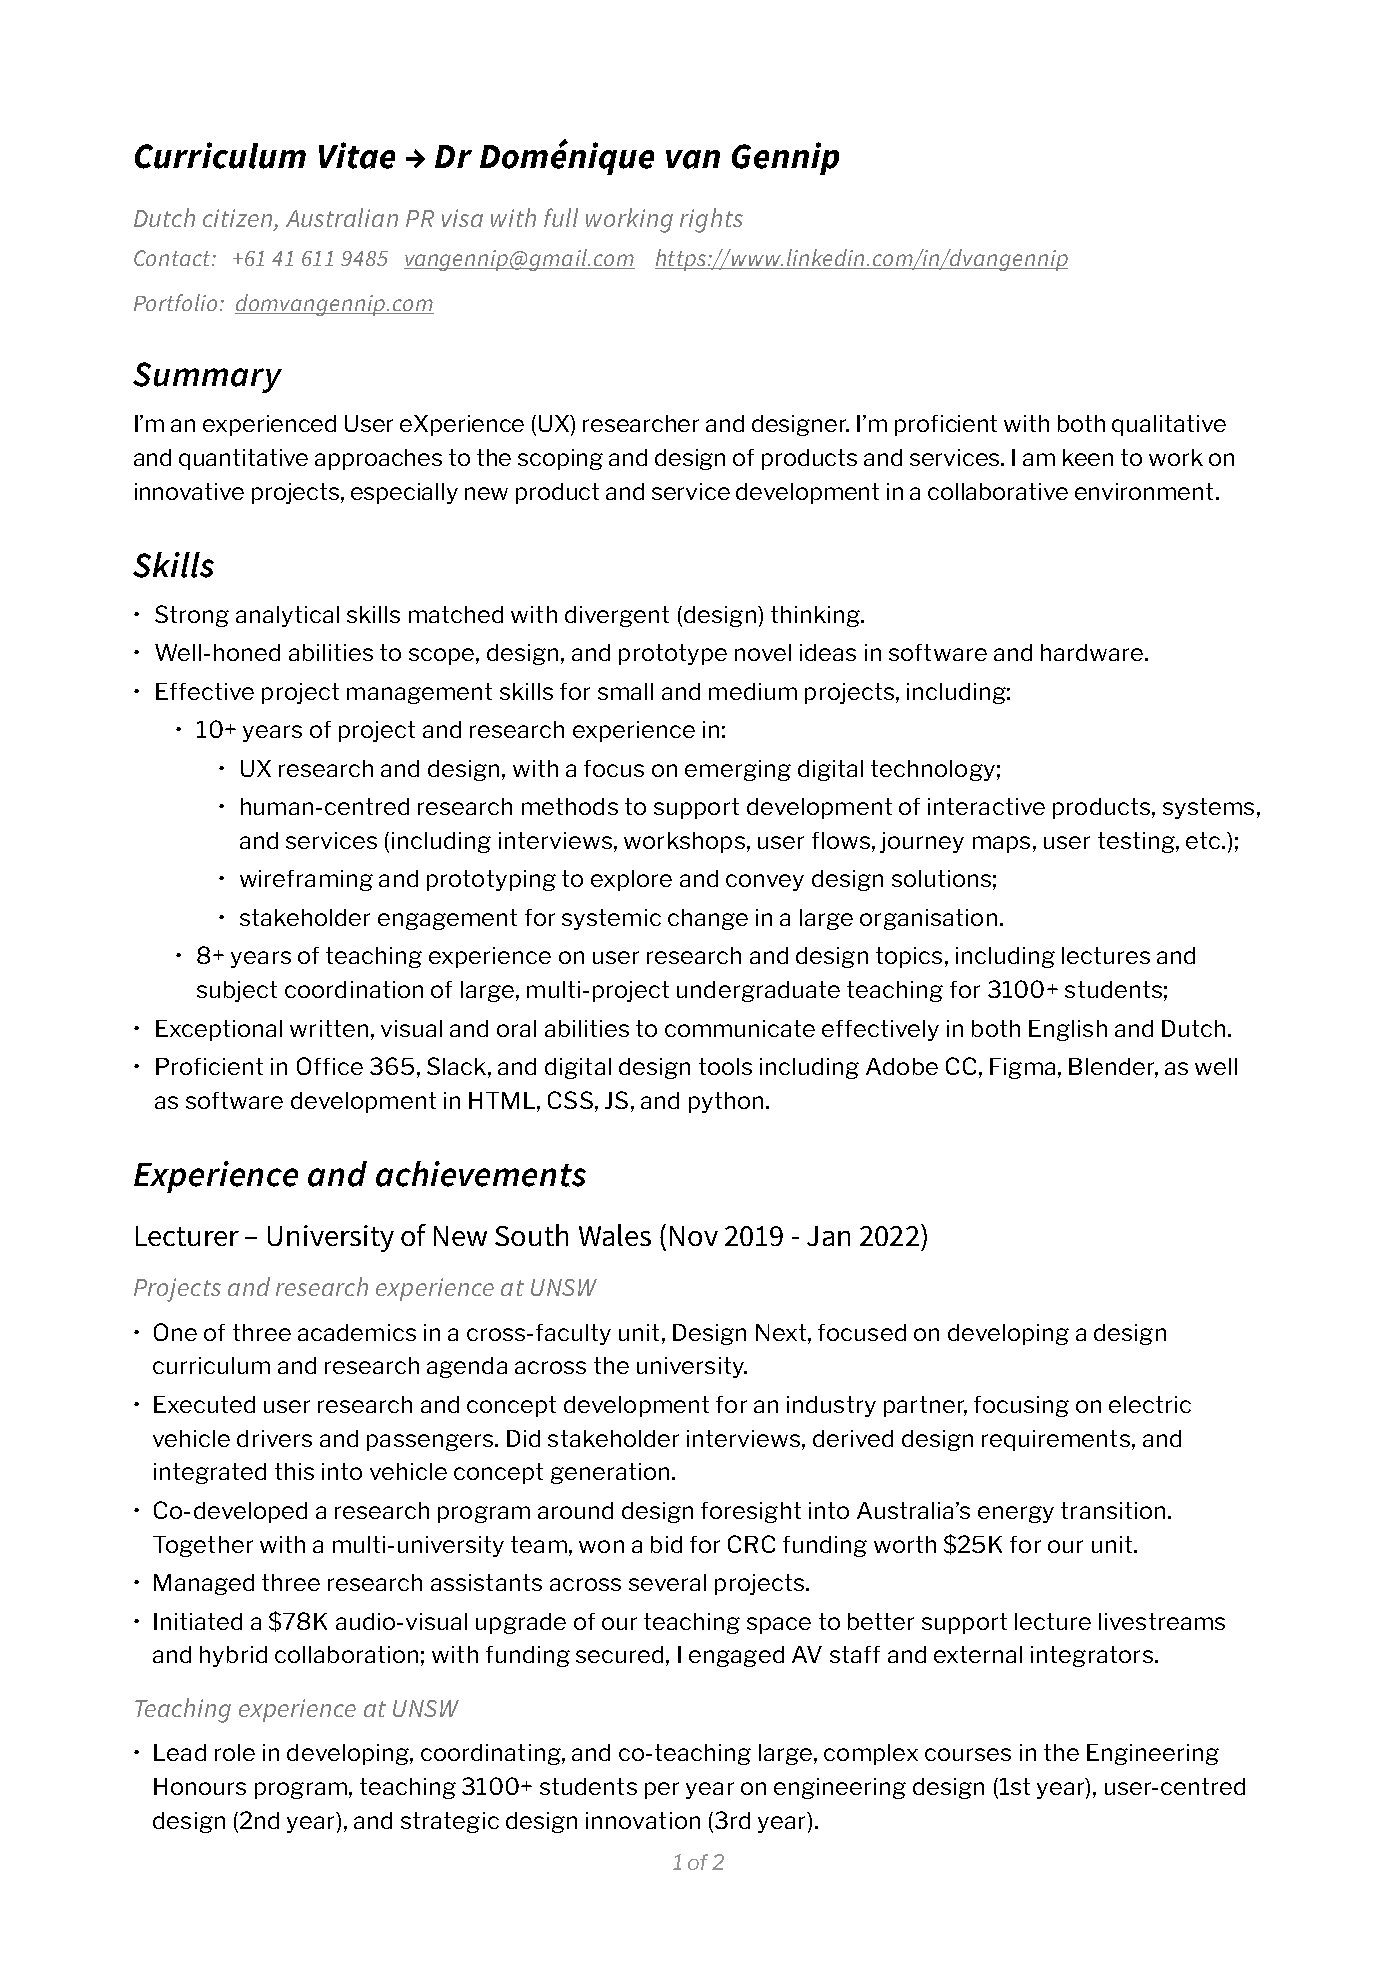 The width and height of the document is (1397, 1975). I want to click on prototype, so click(673, 654).
